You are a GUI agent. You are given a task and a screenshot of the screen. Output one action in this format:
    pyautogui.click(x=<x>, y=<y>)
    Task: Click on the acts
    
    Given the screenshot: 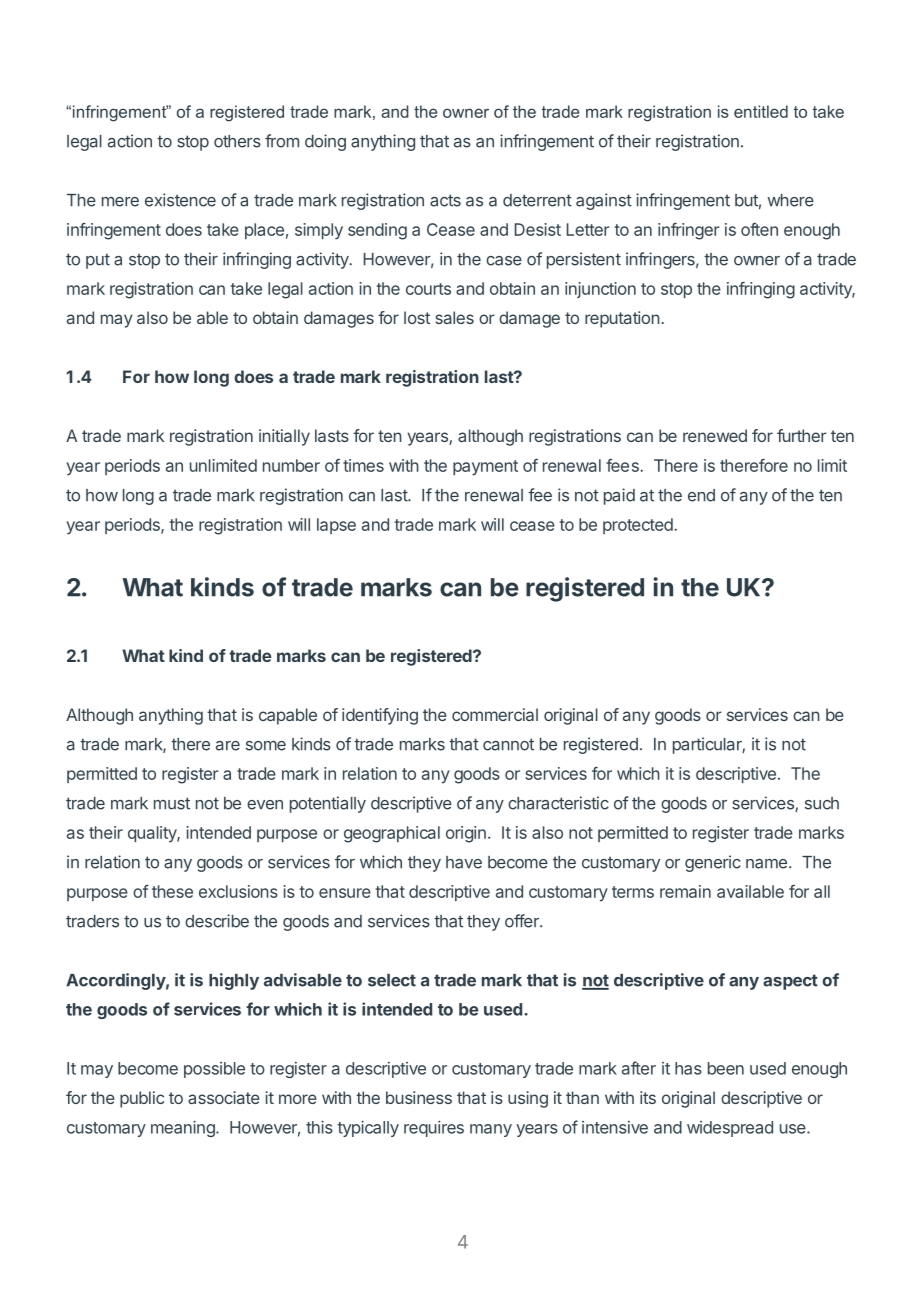 What is the action you would take?
    pyautogui.click(x=445, y=200)
